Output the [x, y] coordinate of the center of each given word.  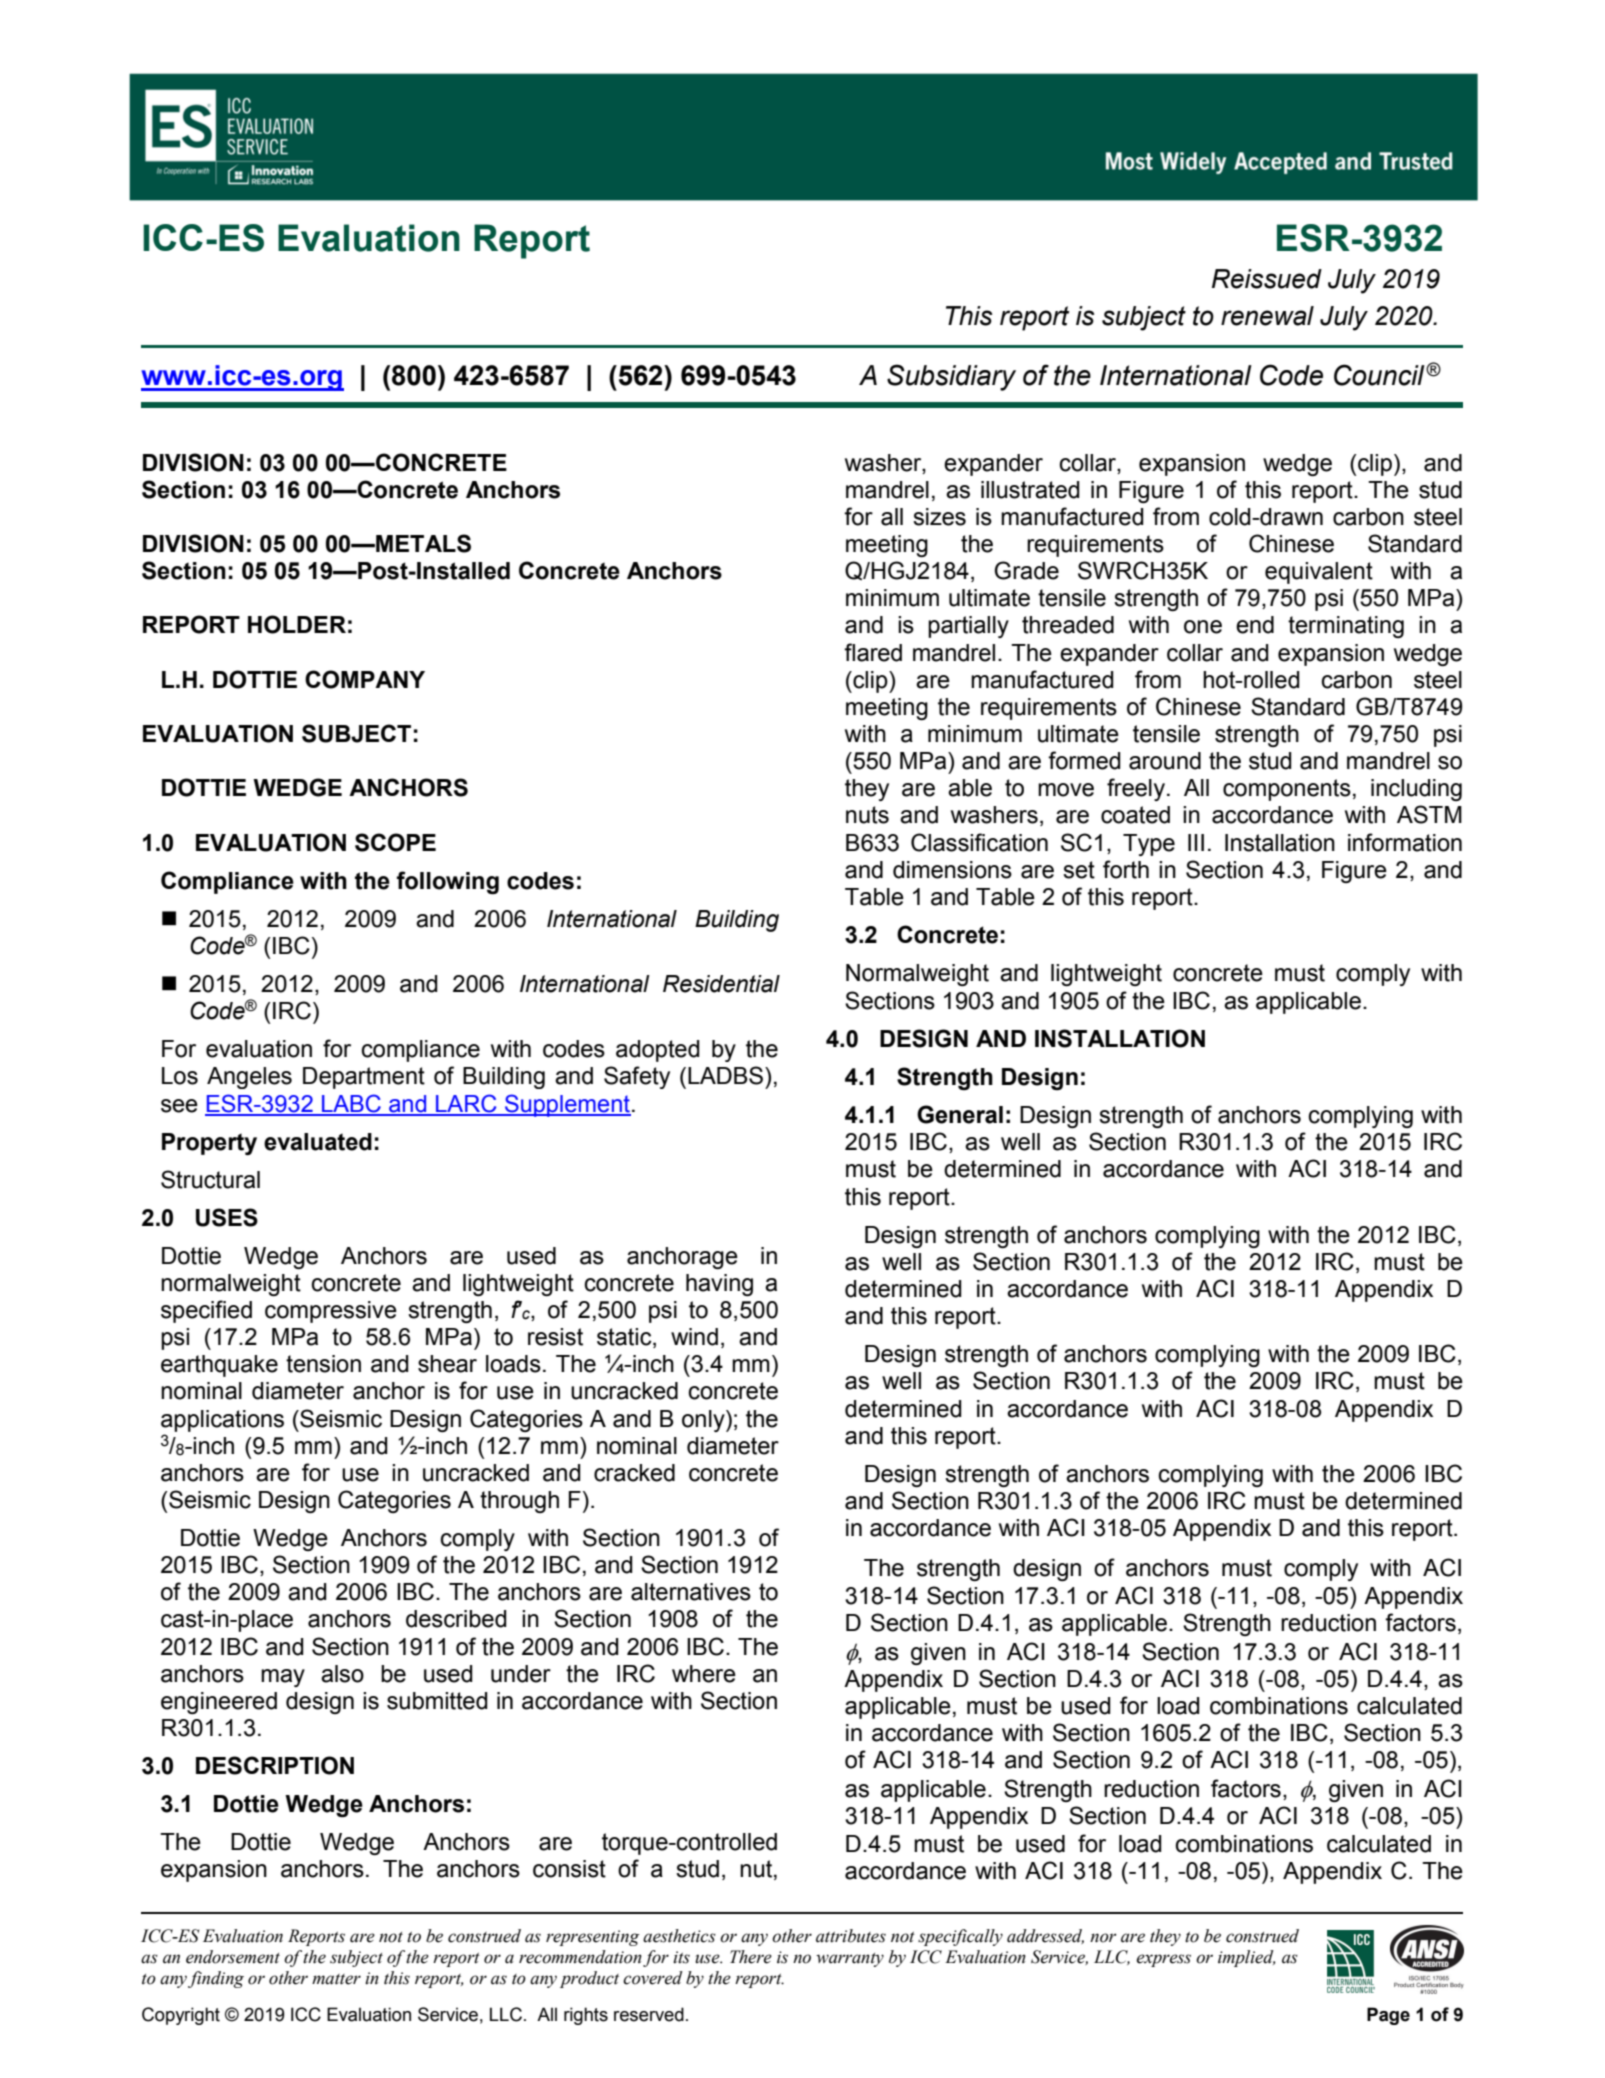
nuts [867, 815]
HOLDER [297, 624]
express [1163, 1960]
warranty [850, 1960]
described [456, 1619]
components [1287, 790]
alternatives [691, 1592]
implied [1247, 1958]
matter [336, 1979]
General [960, 1114]
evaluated [318, 1142]
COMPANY [365, 679]
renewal [1267, 316]
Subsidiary [951, 377]
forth [1126, 869]
